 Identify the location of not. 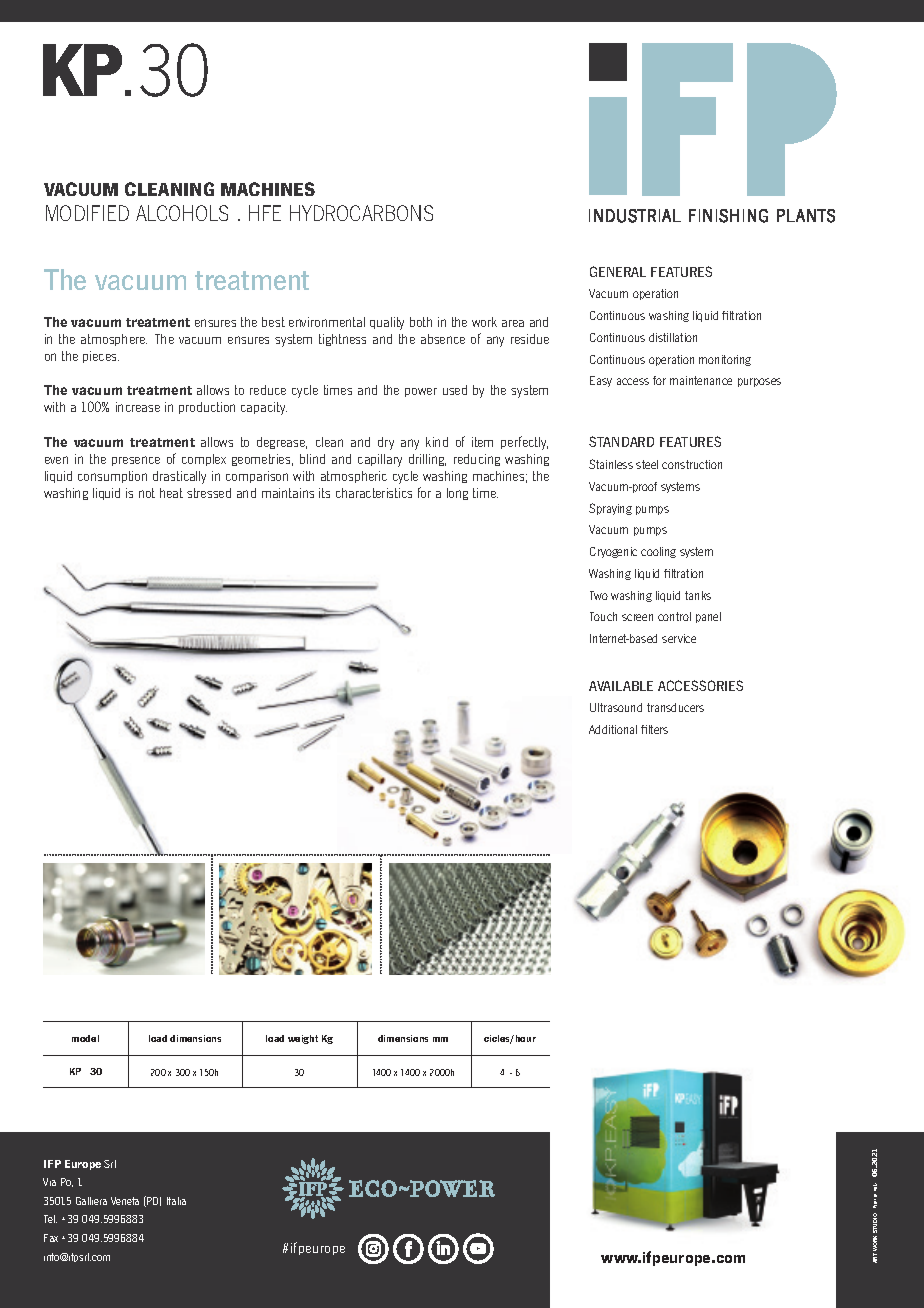
(147, 493).
